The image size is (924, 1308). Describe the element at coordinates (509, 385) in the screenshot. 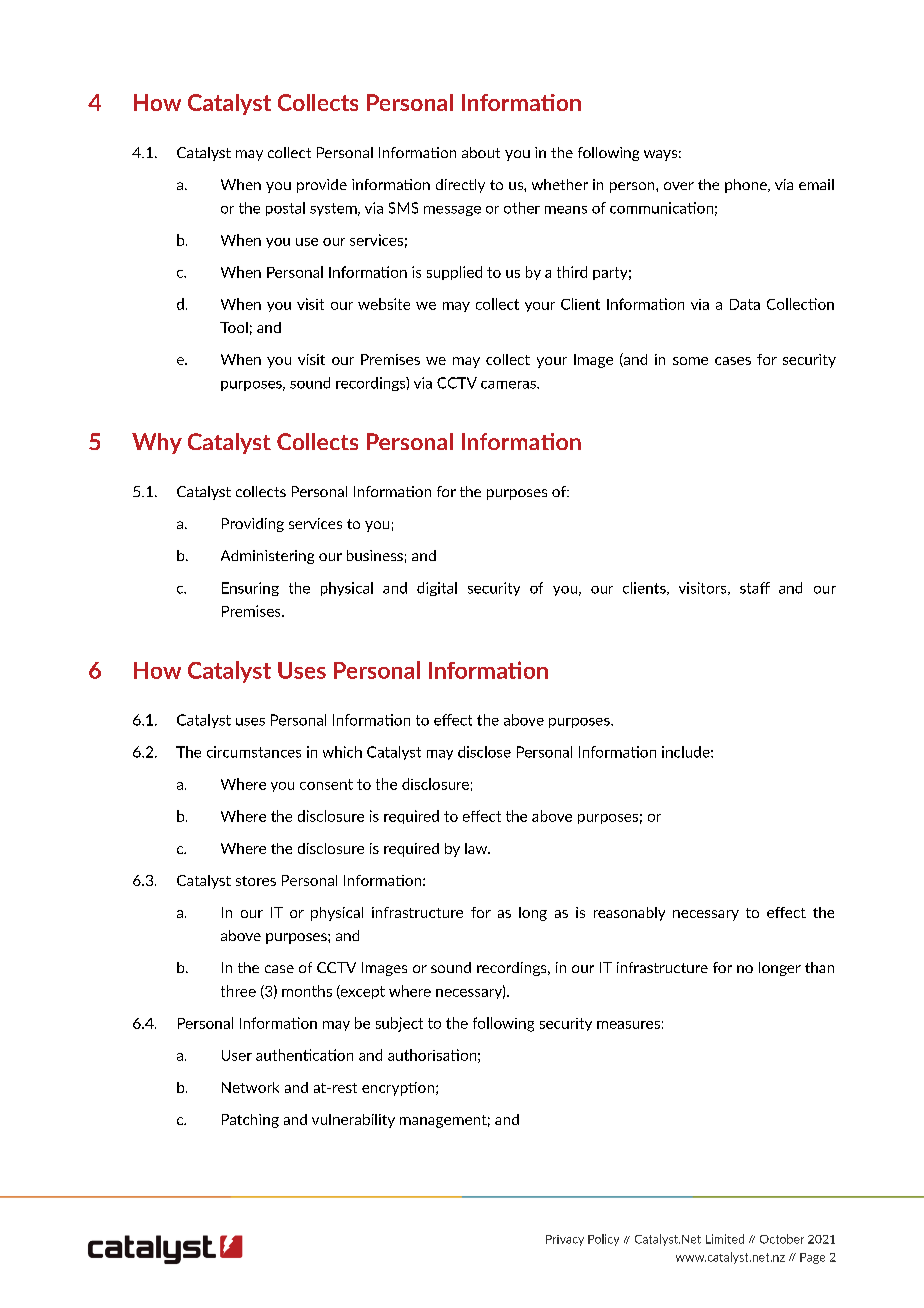

I see `cameras` at that location.
